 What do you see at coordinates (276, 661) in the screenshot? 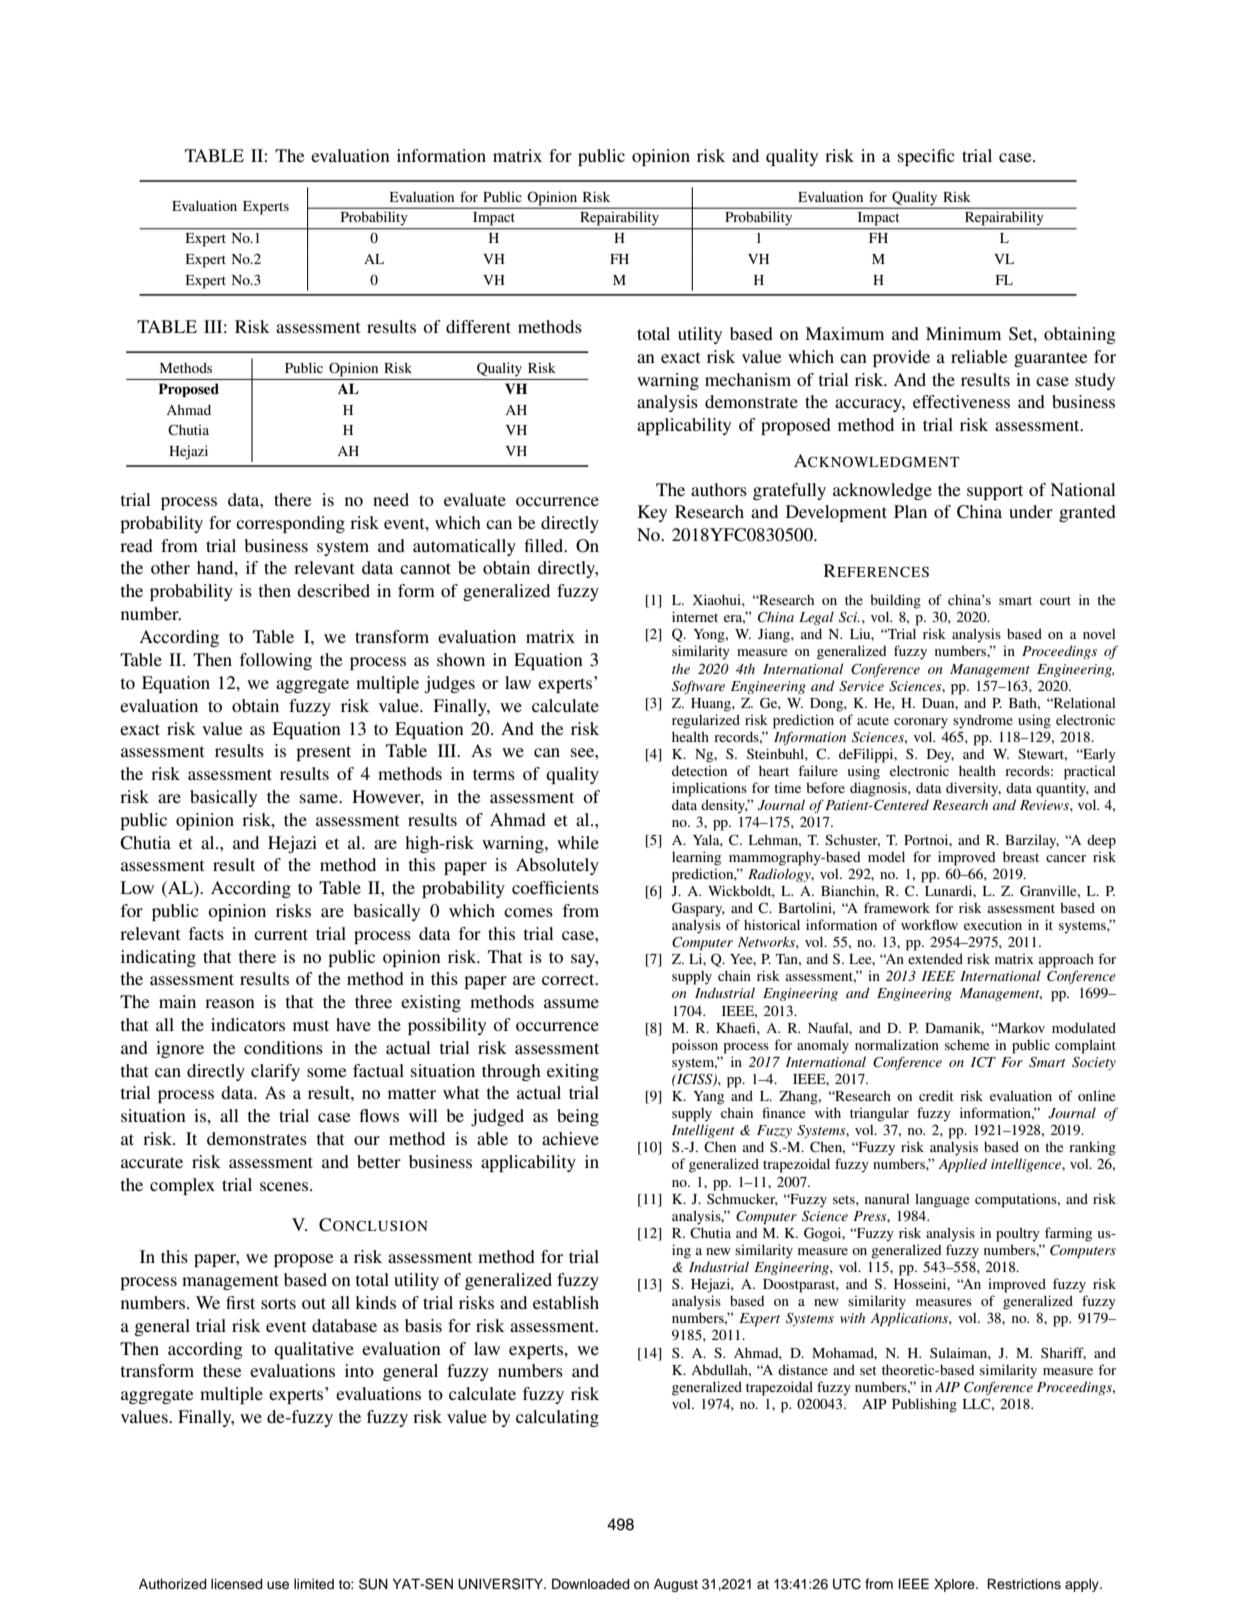
I see `following` at bounding box center [276, 661].
